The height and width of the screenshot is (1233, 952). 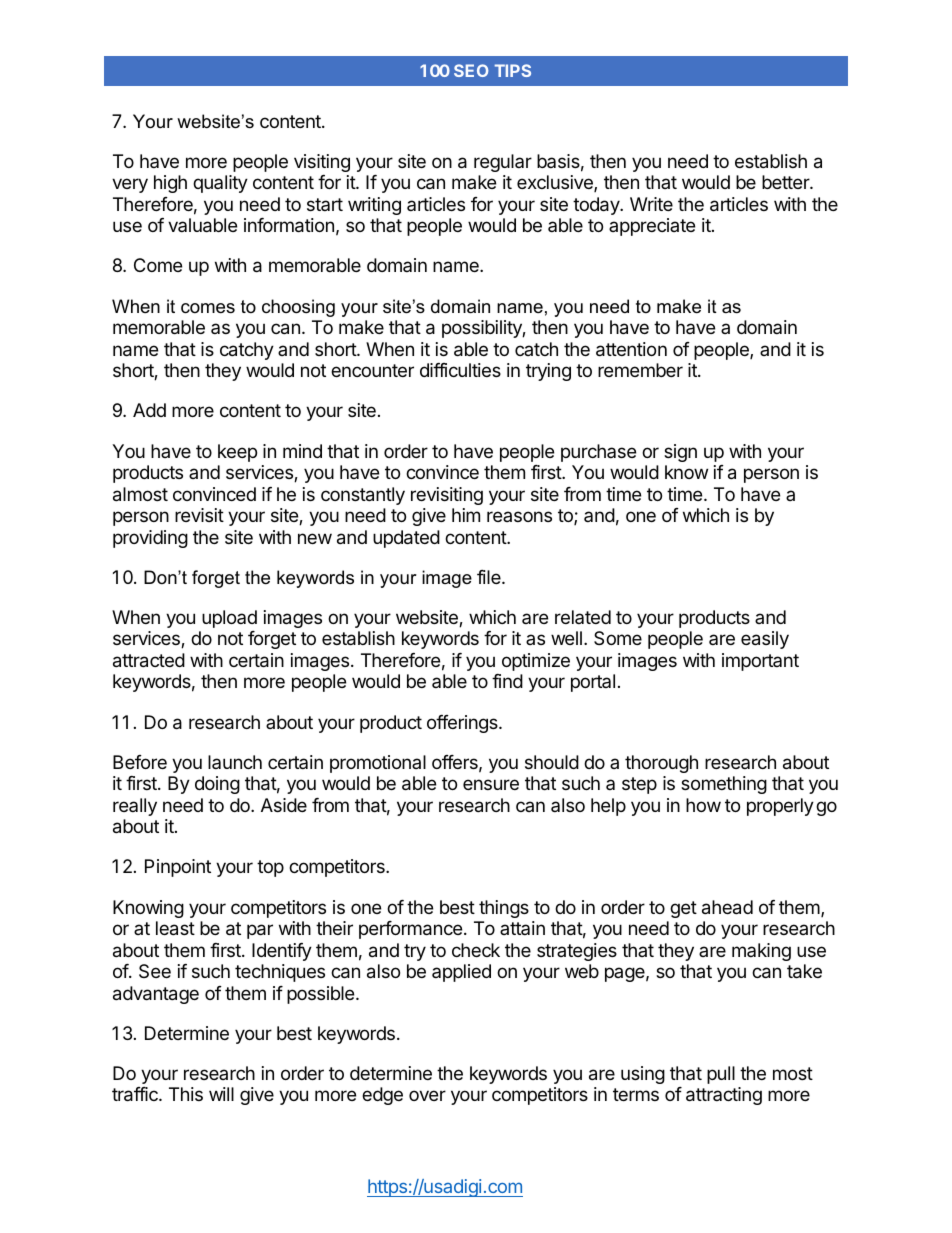 I want to click on quality, so click(x=220, y=184).
